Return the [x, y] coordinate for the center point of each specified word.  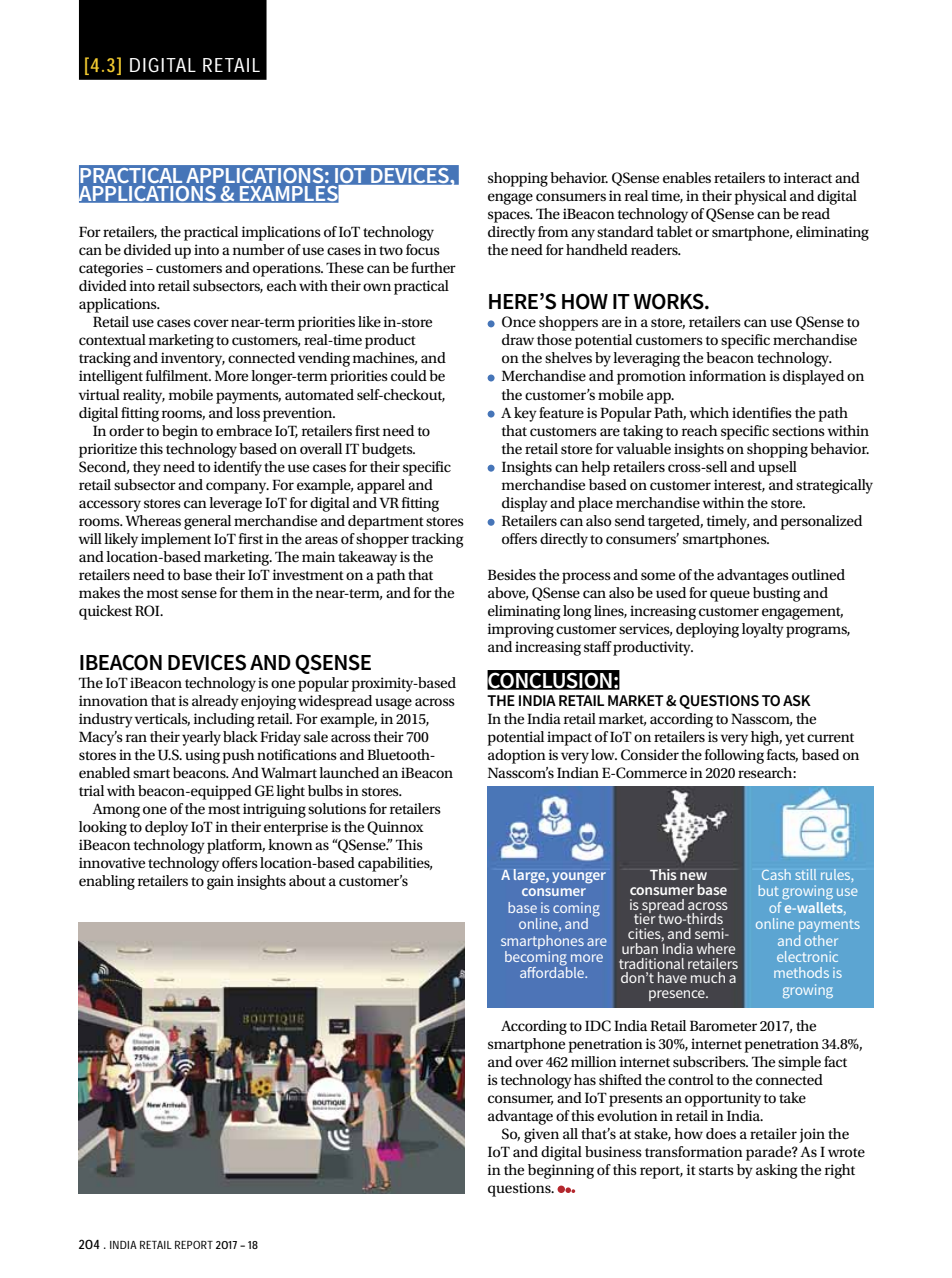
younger [579, 877]
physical [760, 197]
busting [776, 594]
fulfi [158, 375]
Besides [512, 574]
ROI [148, 611]
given [541, 1135]
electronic [807, 956]
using [202, 756]
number [259, 249]
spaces [510, 217]
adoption [517, 756]
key [525, 414]
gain [220, 882]
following [734, 756]
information [727, 375]
